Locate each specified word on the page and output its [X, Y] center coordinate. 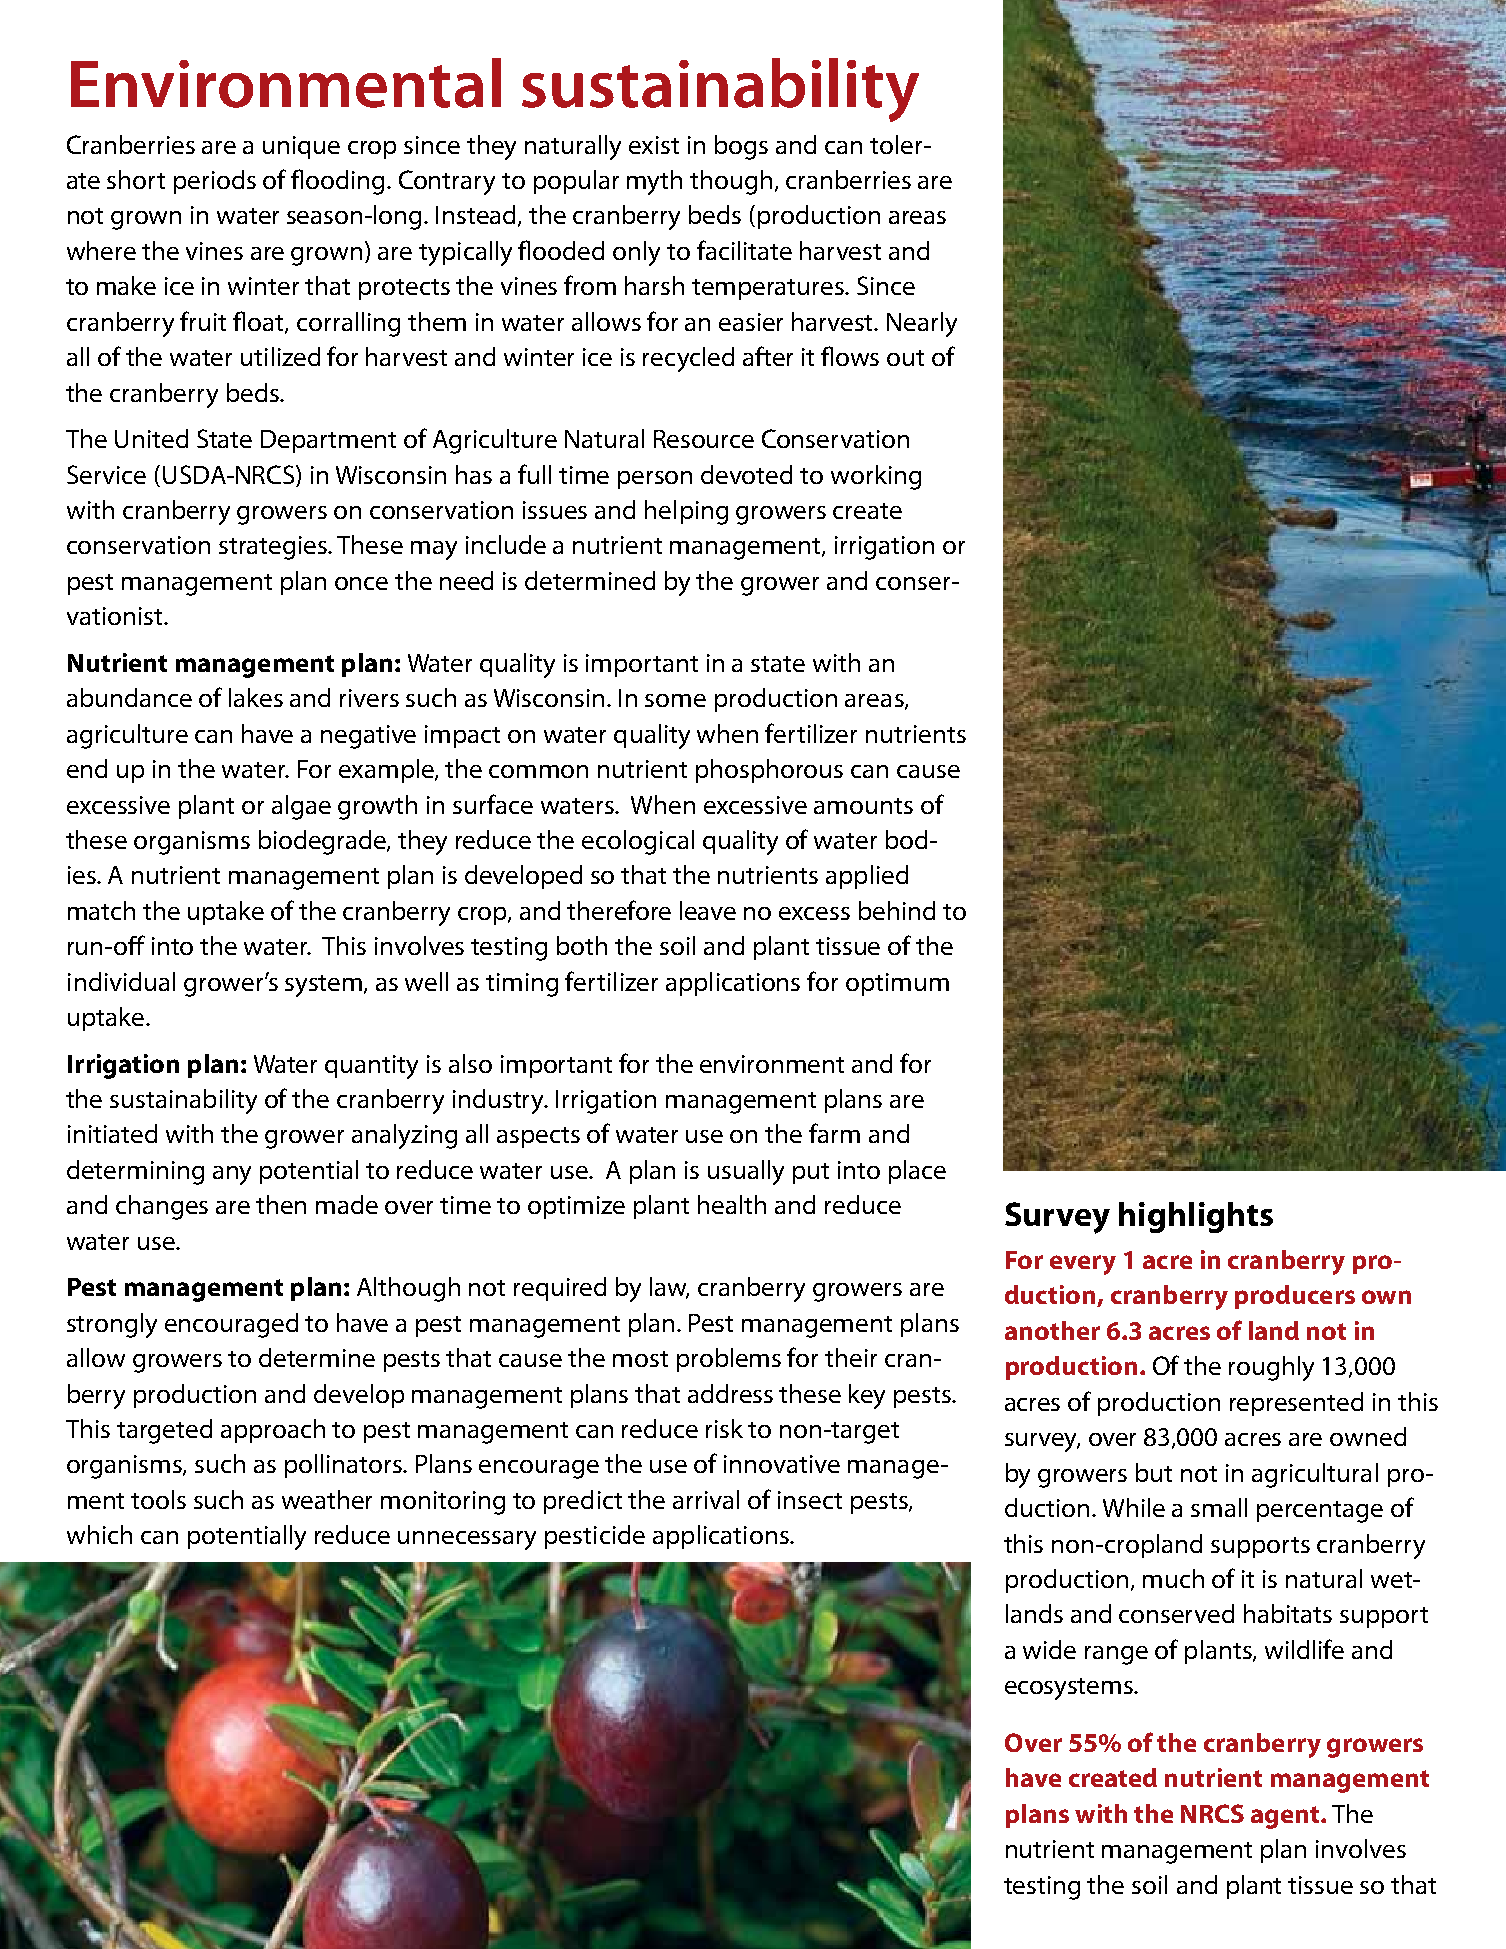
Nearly [922, 324]
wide [1049, 1649]
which [99, 1534]
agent [1286, 1817]
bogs [741, 147]
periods [215, 182]
